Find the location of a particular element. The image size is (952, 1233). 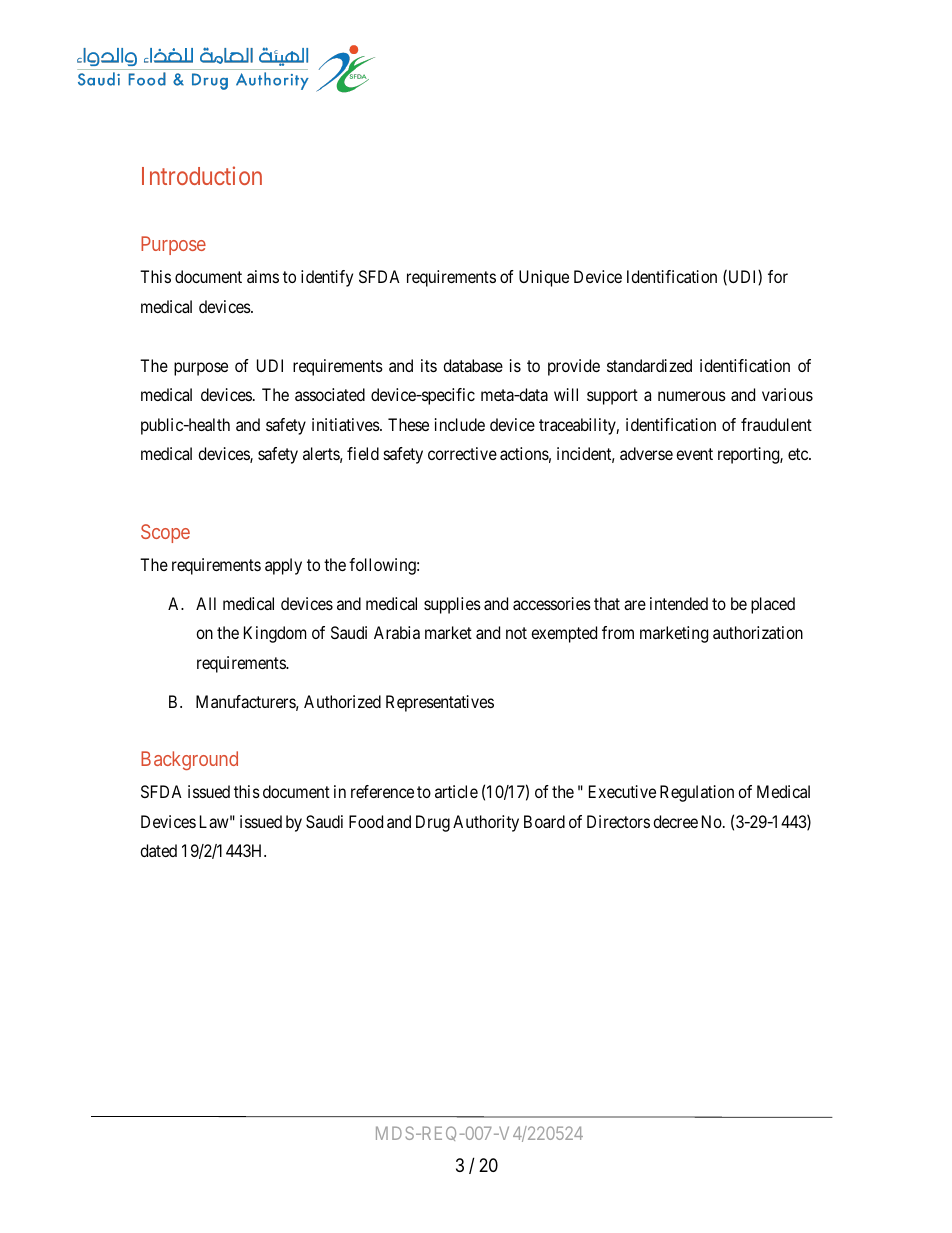

Authority is located at coordinates (486, 823).
